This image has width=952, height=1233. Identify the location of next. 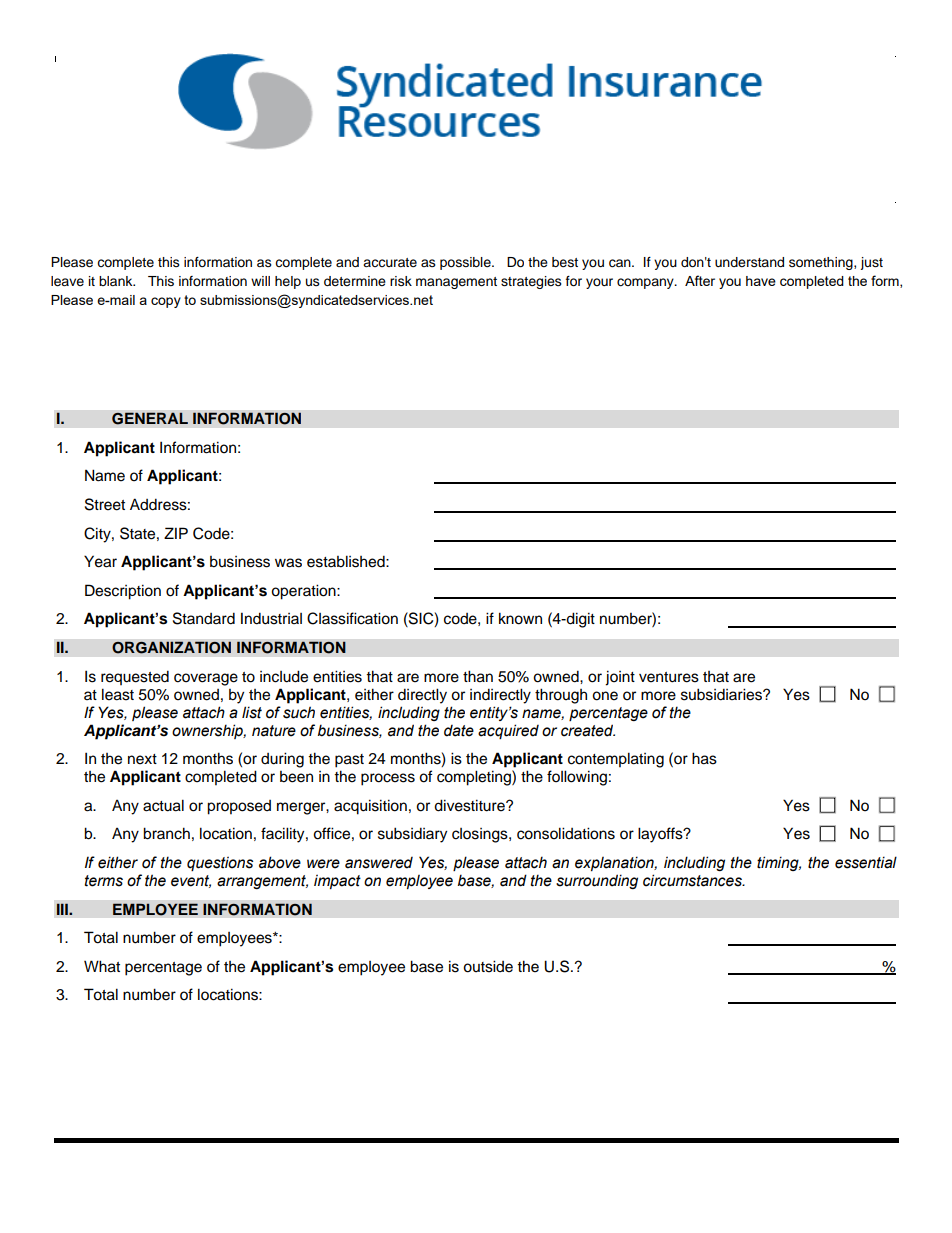
(142, 759).
